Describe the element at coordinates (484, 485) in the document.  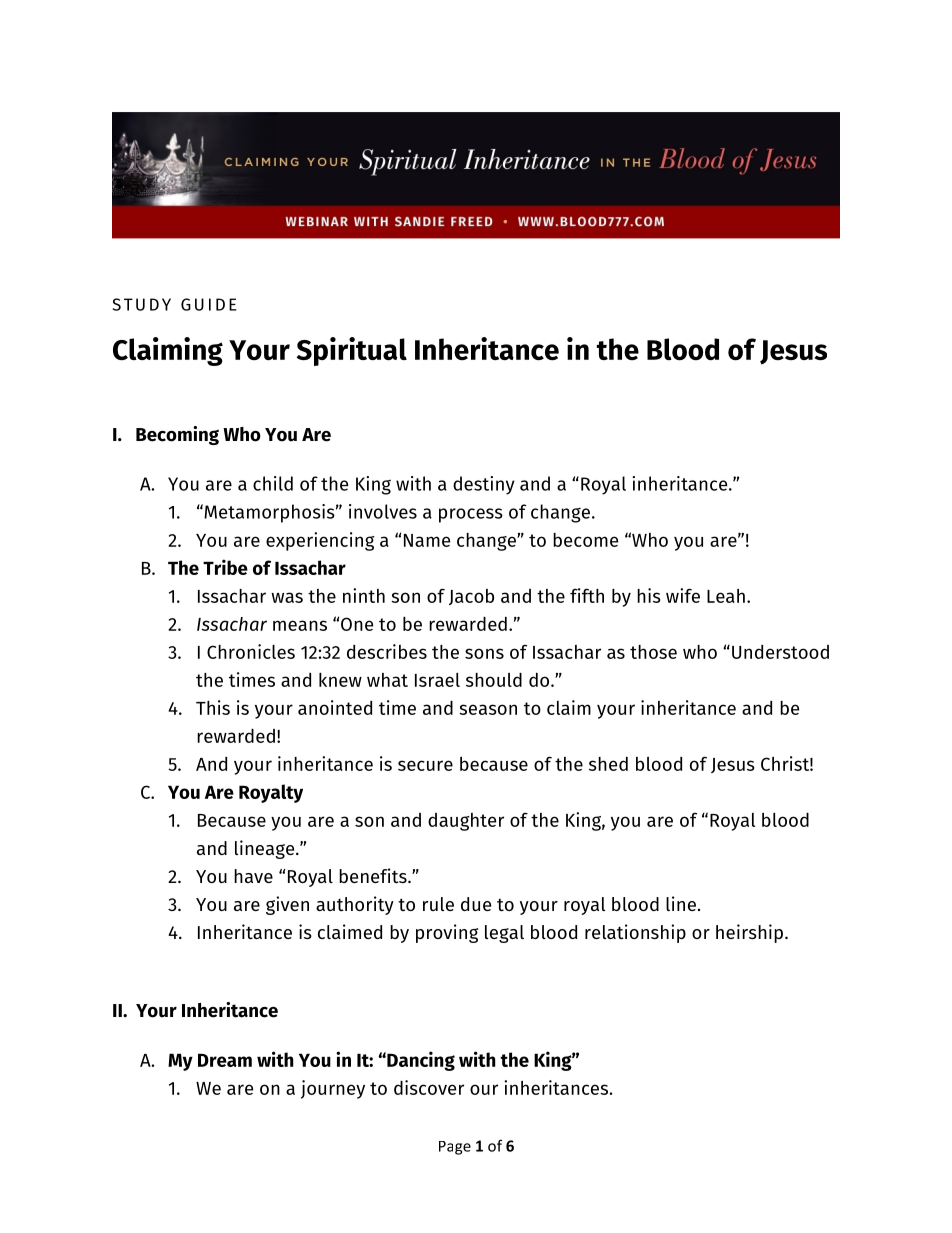
I see `destiny` at that location.
